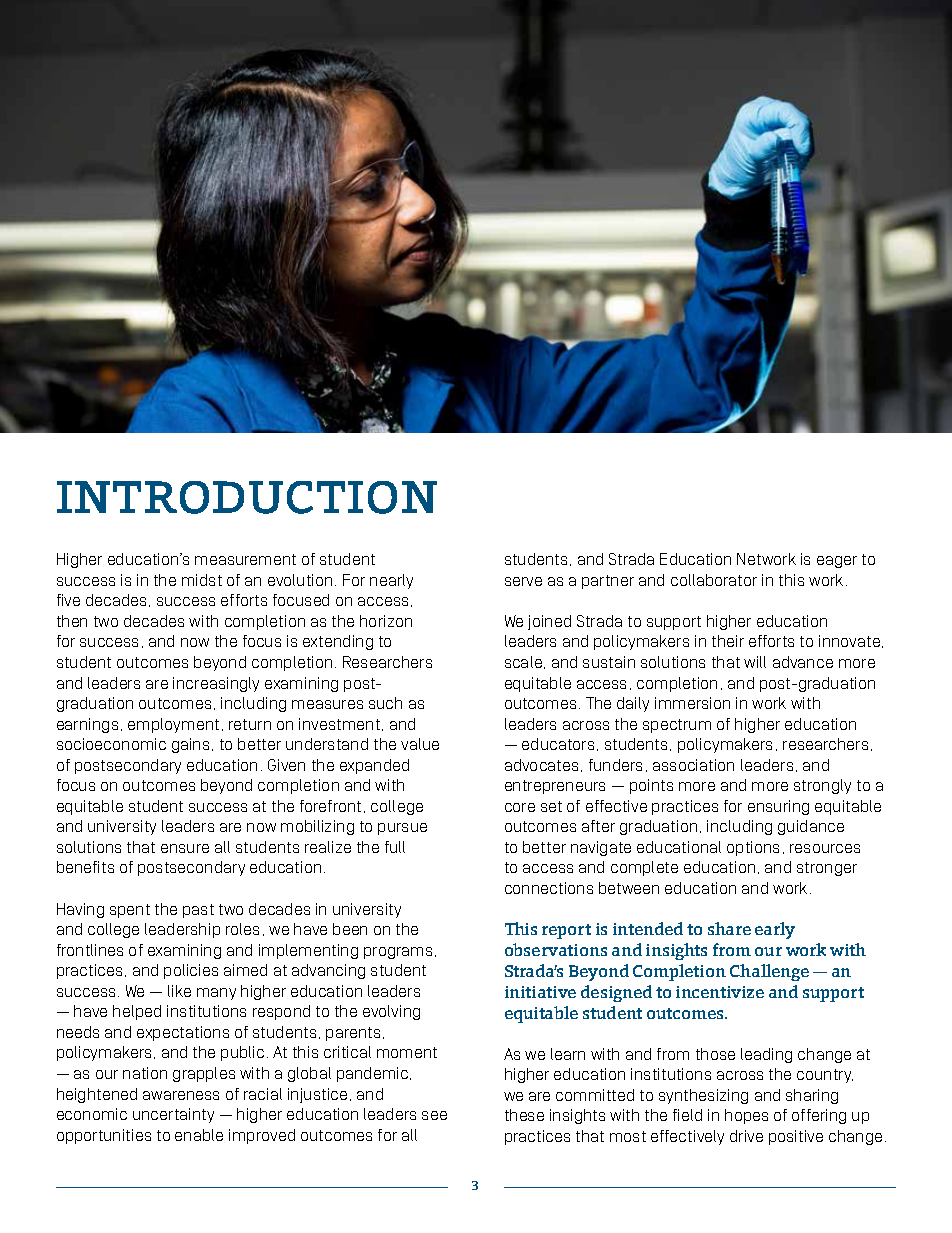  Describe the element at coordinates (523, 581) in the document. I see `serve` at that location.
